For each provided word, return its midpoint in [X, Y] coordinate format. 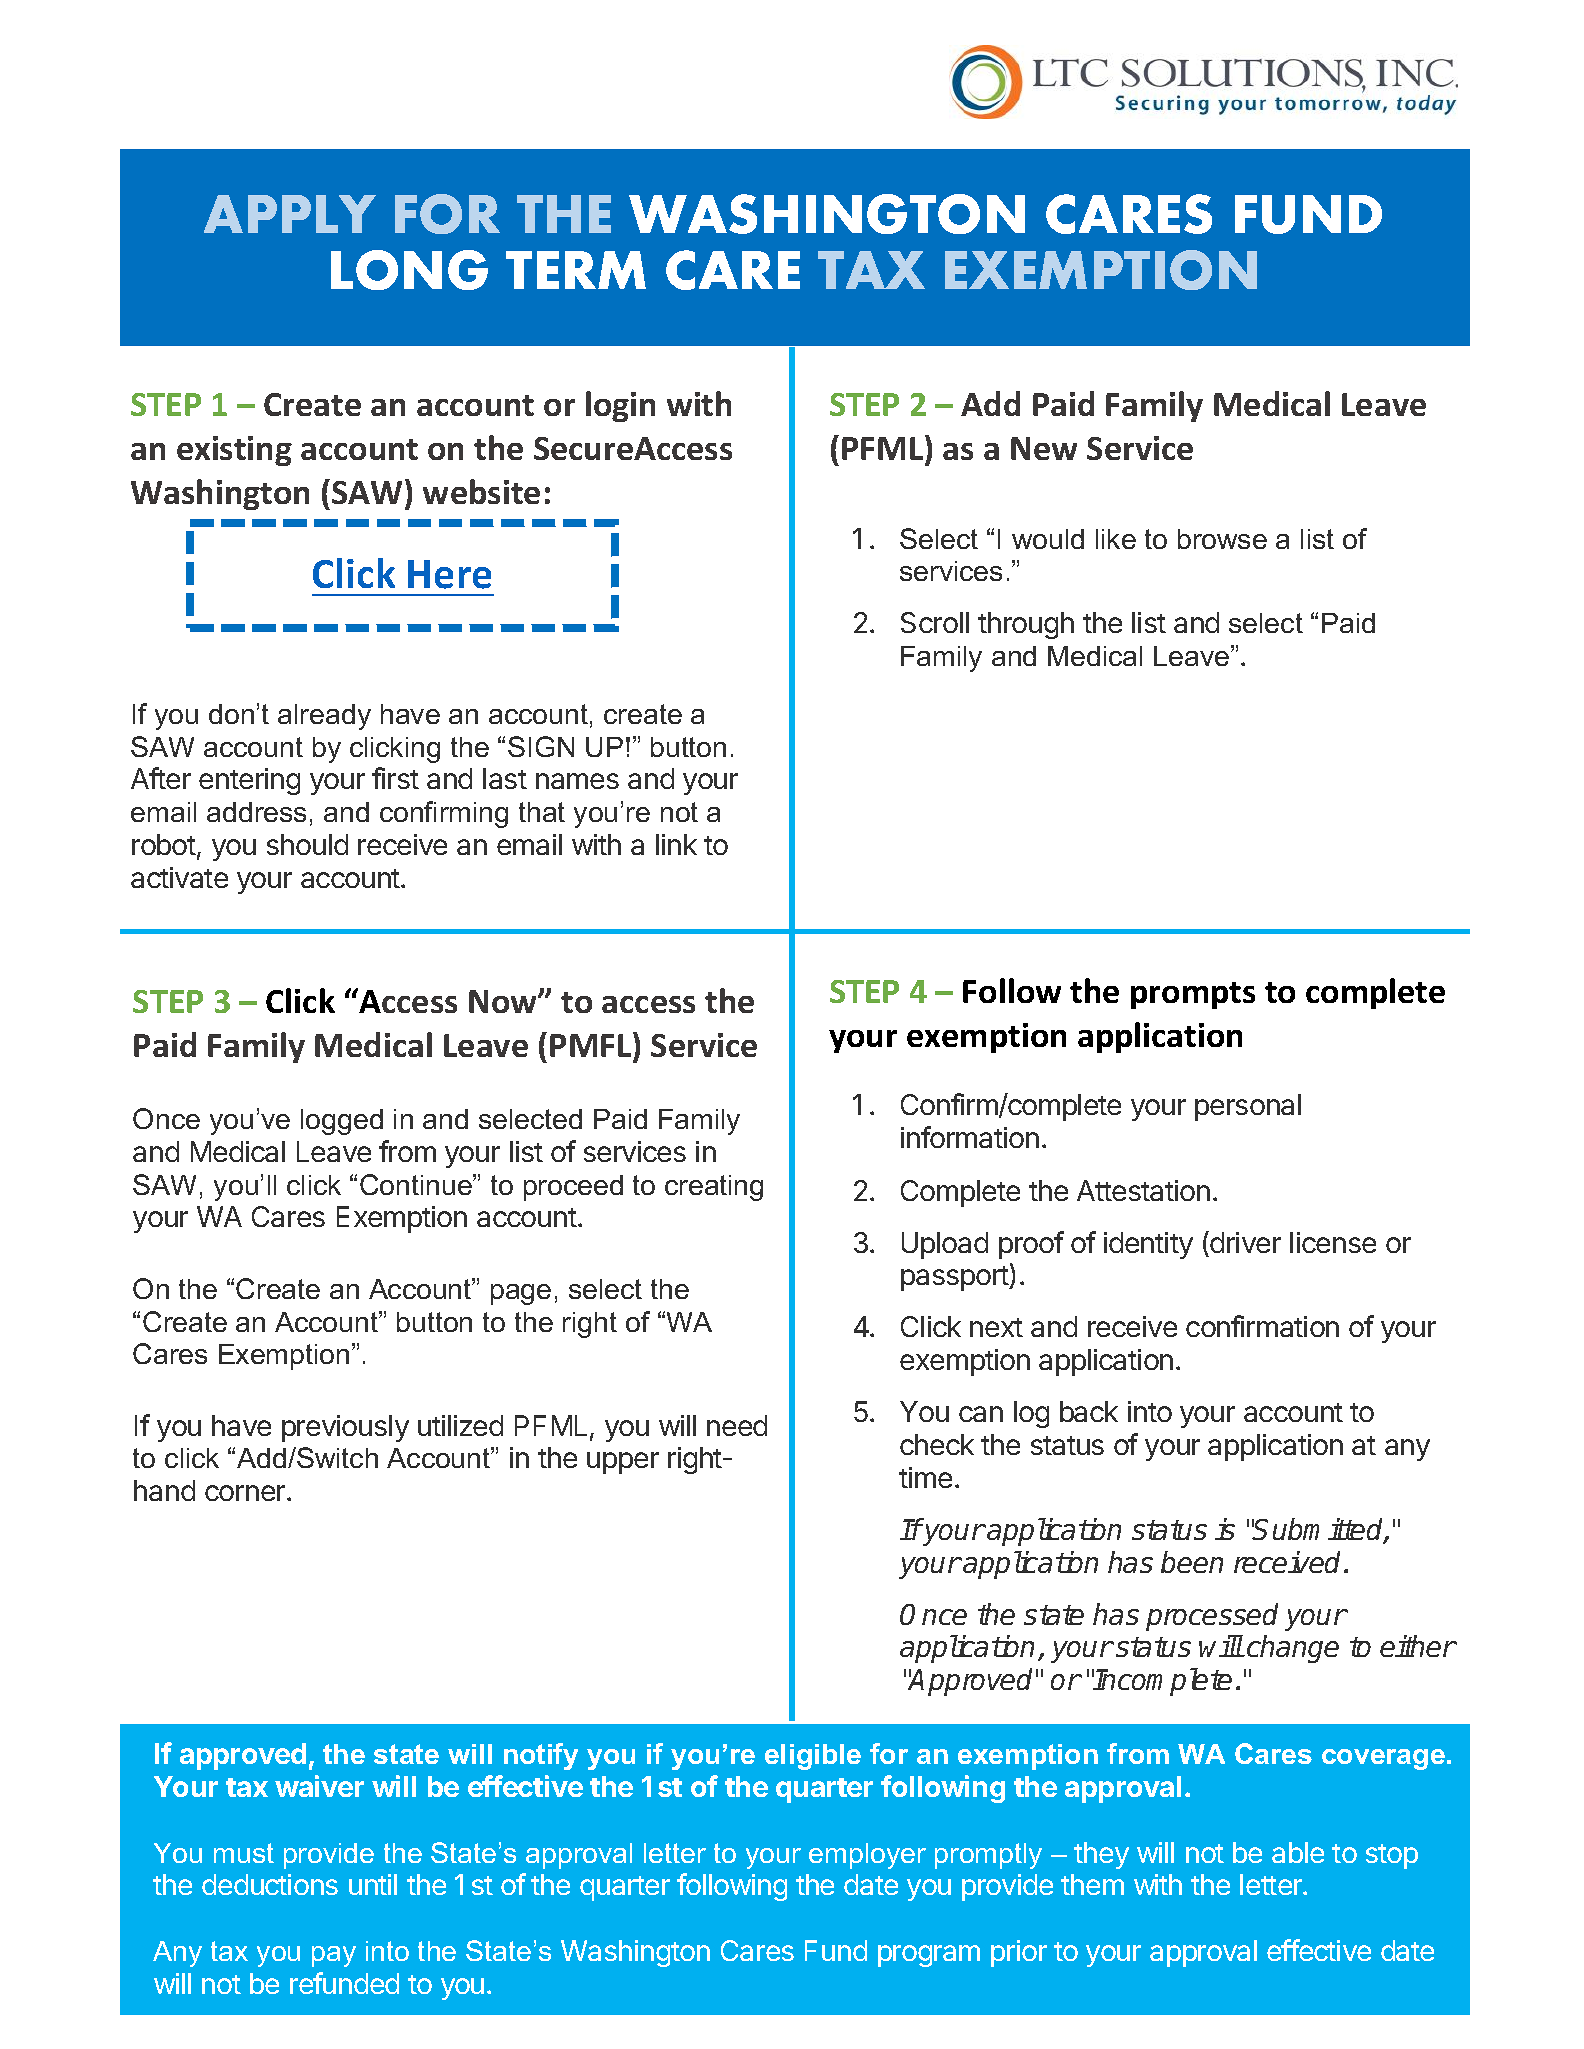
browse [1222, 539]
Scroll [935, 622]
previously [345, 1428]
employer [867, 1856]
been [1192, 1562]
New [1044, 448]
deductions [270, 1884]
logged [342, 1122]
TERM [576, 270]
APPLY [290, 214]
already [324, 717]
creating [714, 1188]
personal [1248, 1107]
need [737, 1425]
